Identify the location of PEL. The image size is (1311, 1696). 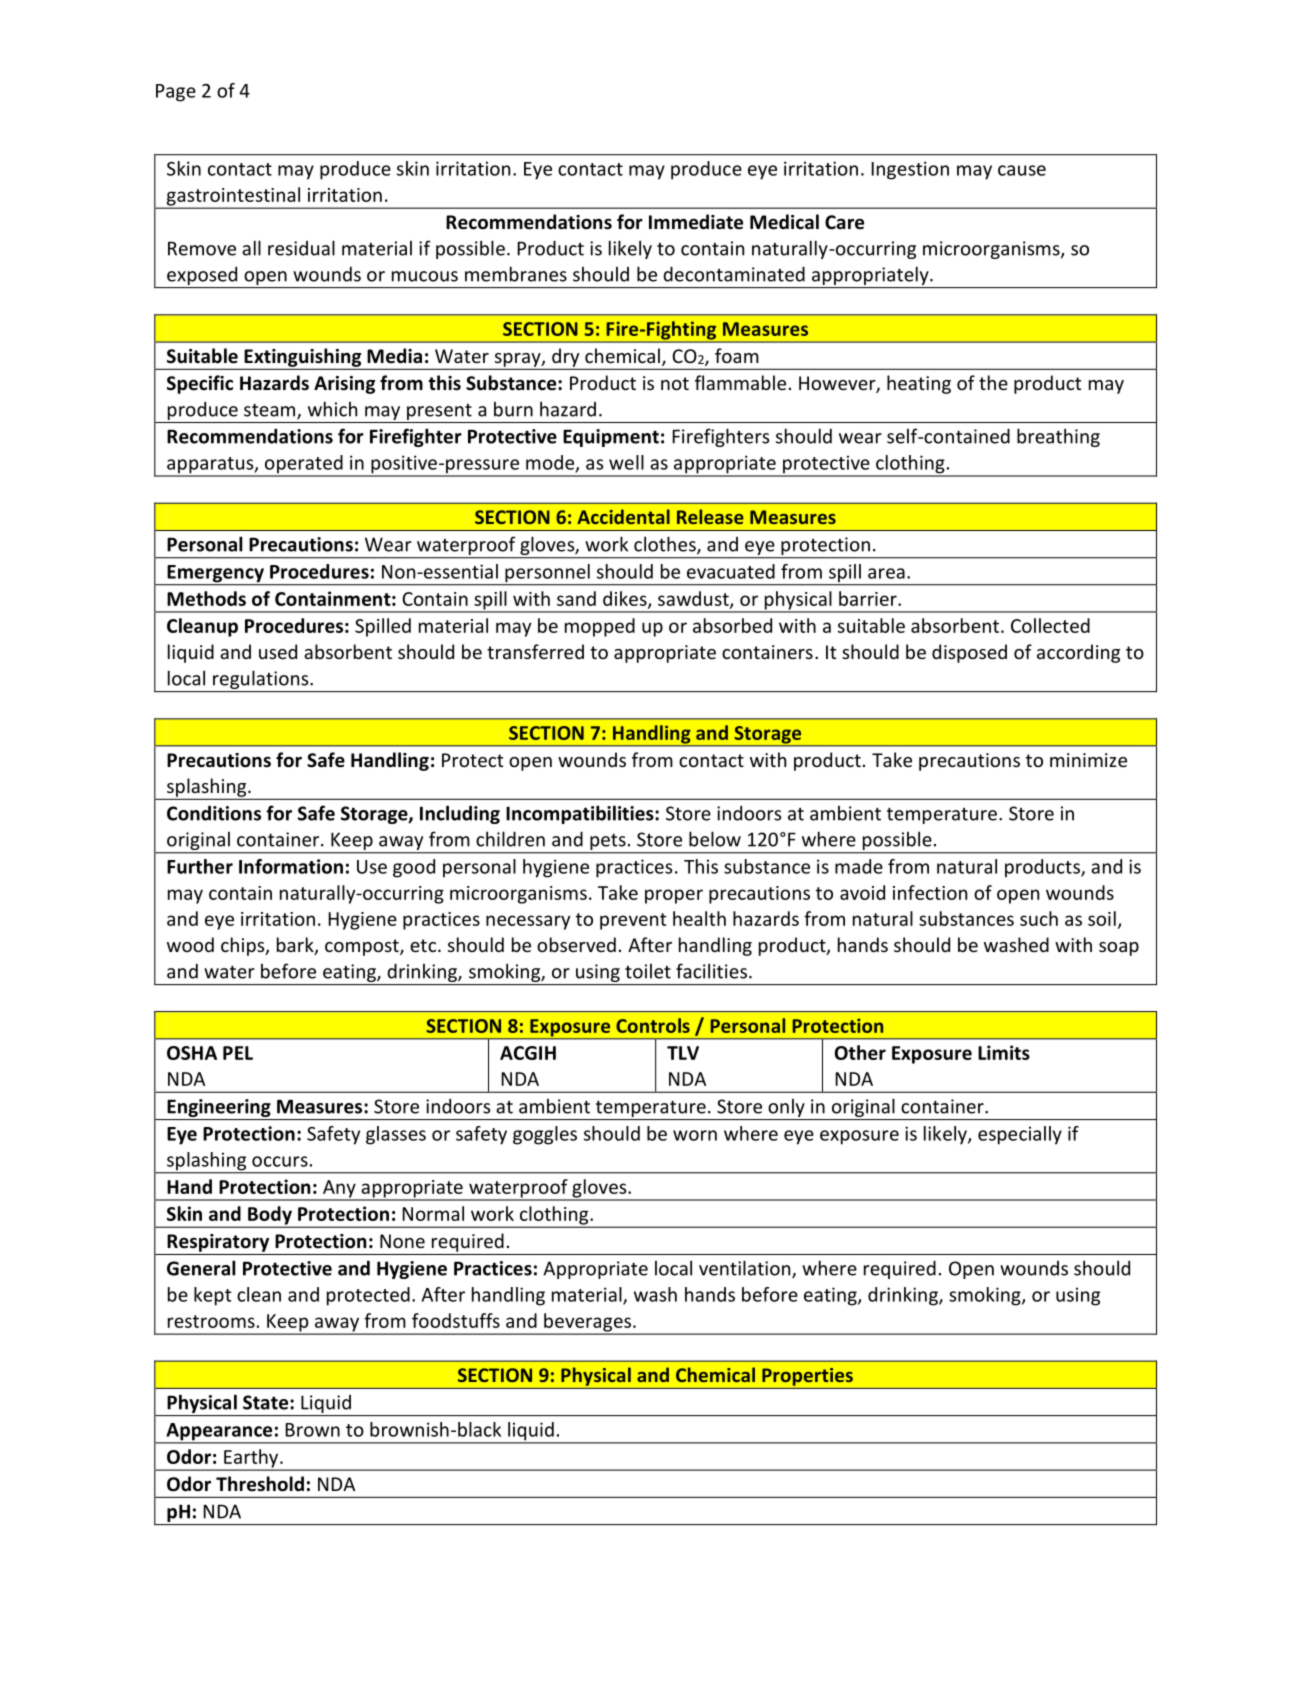
(238, 1053).
